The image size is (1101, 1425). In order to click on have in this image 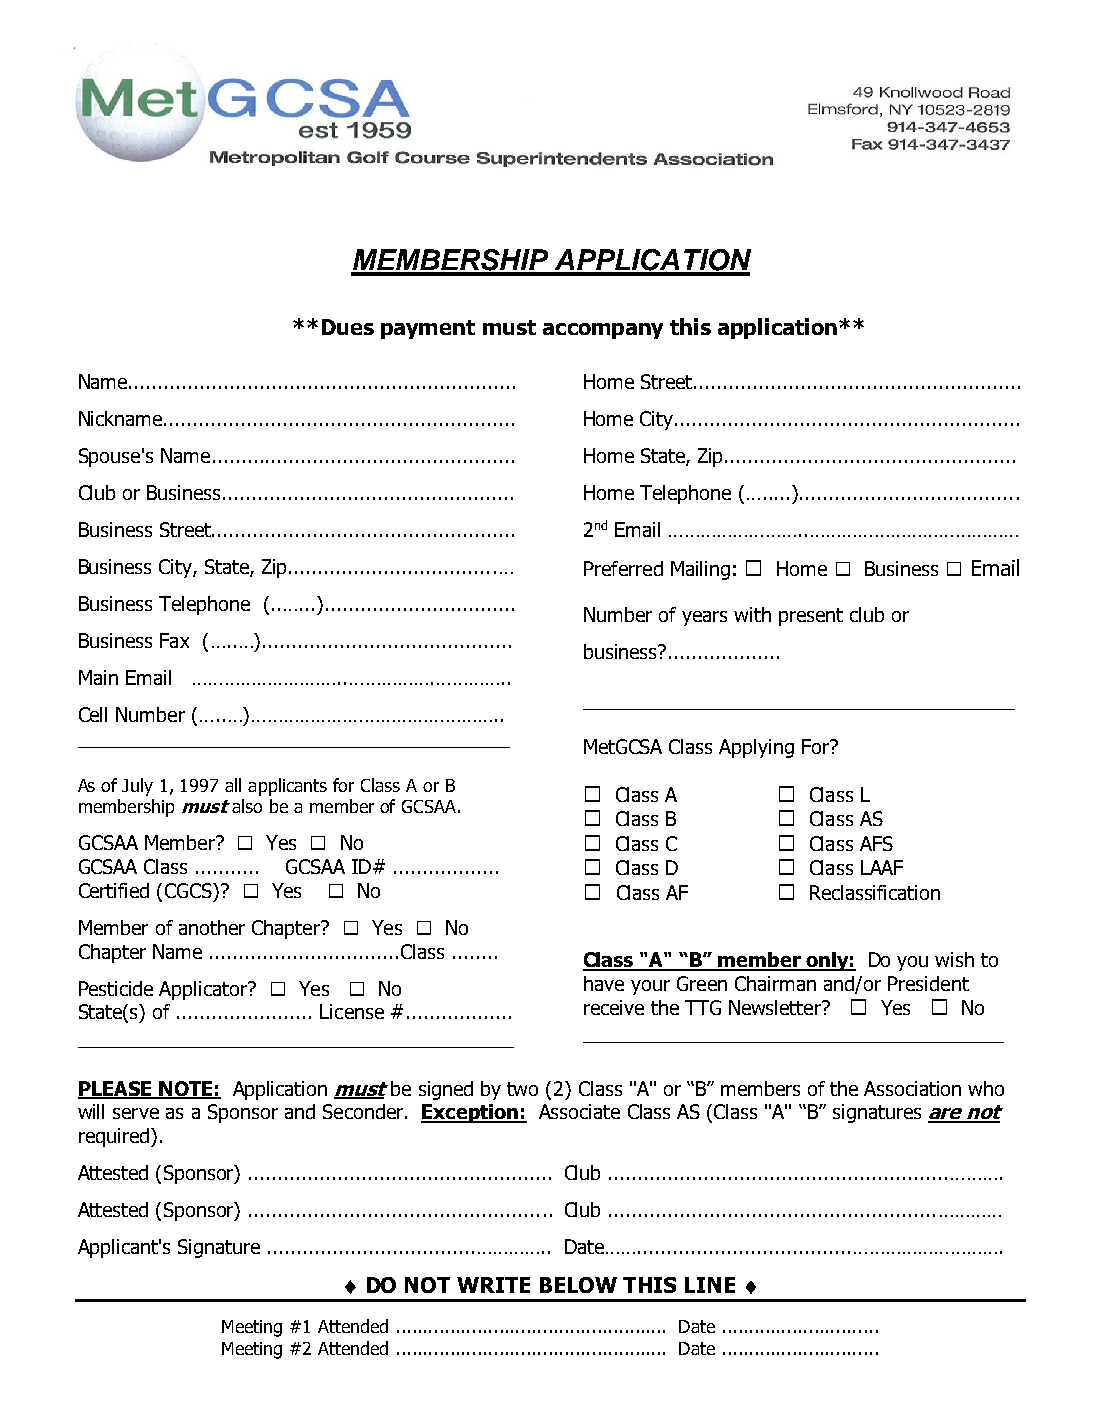, I will do `click(604, 983)`.
